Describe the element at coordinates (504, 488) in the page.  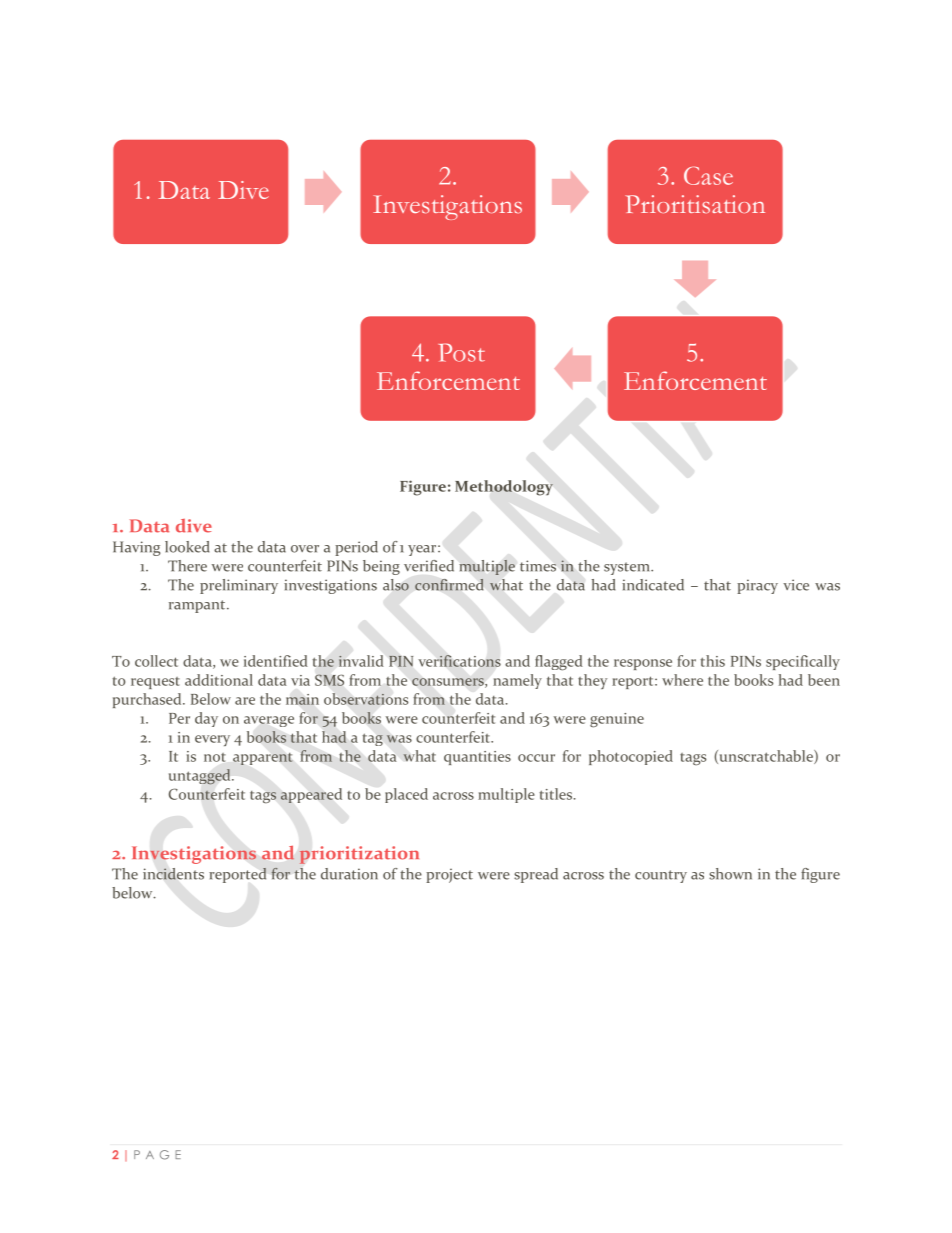
I see `Methodology` at that location.
